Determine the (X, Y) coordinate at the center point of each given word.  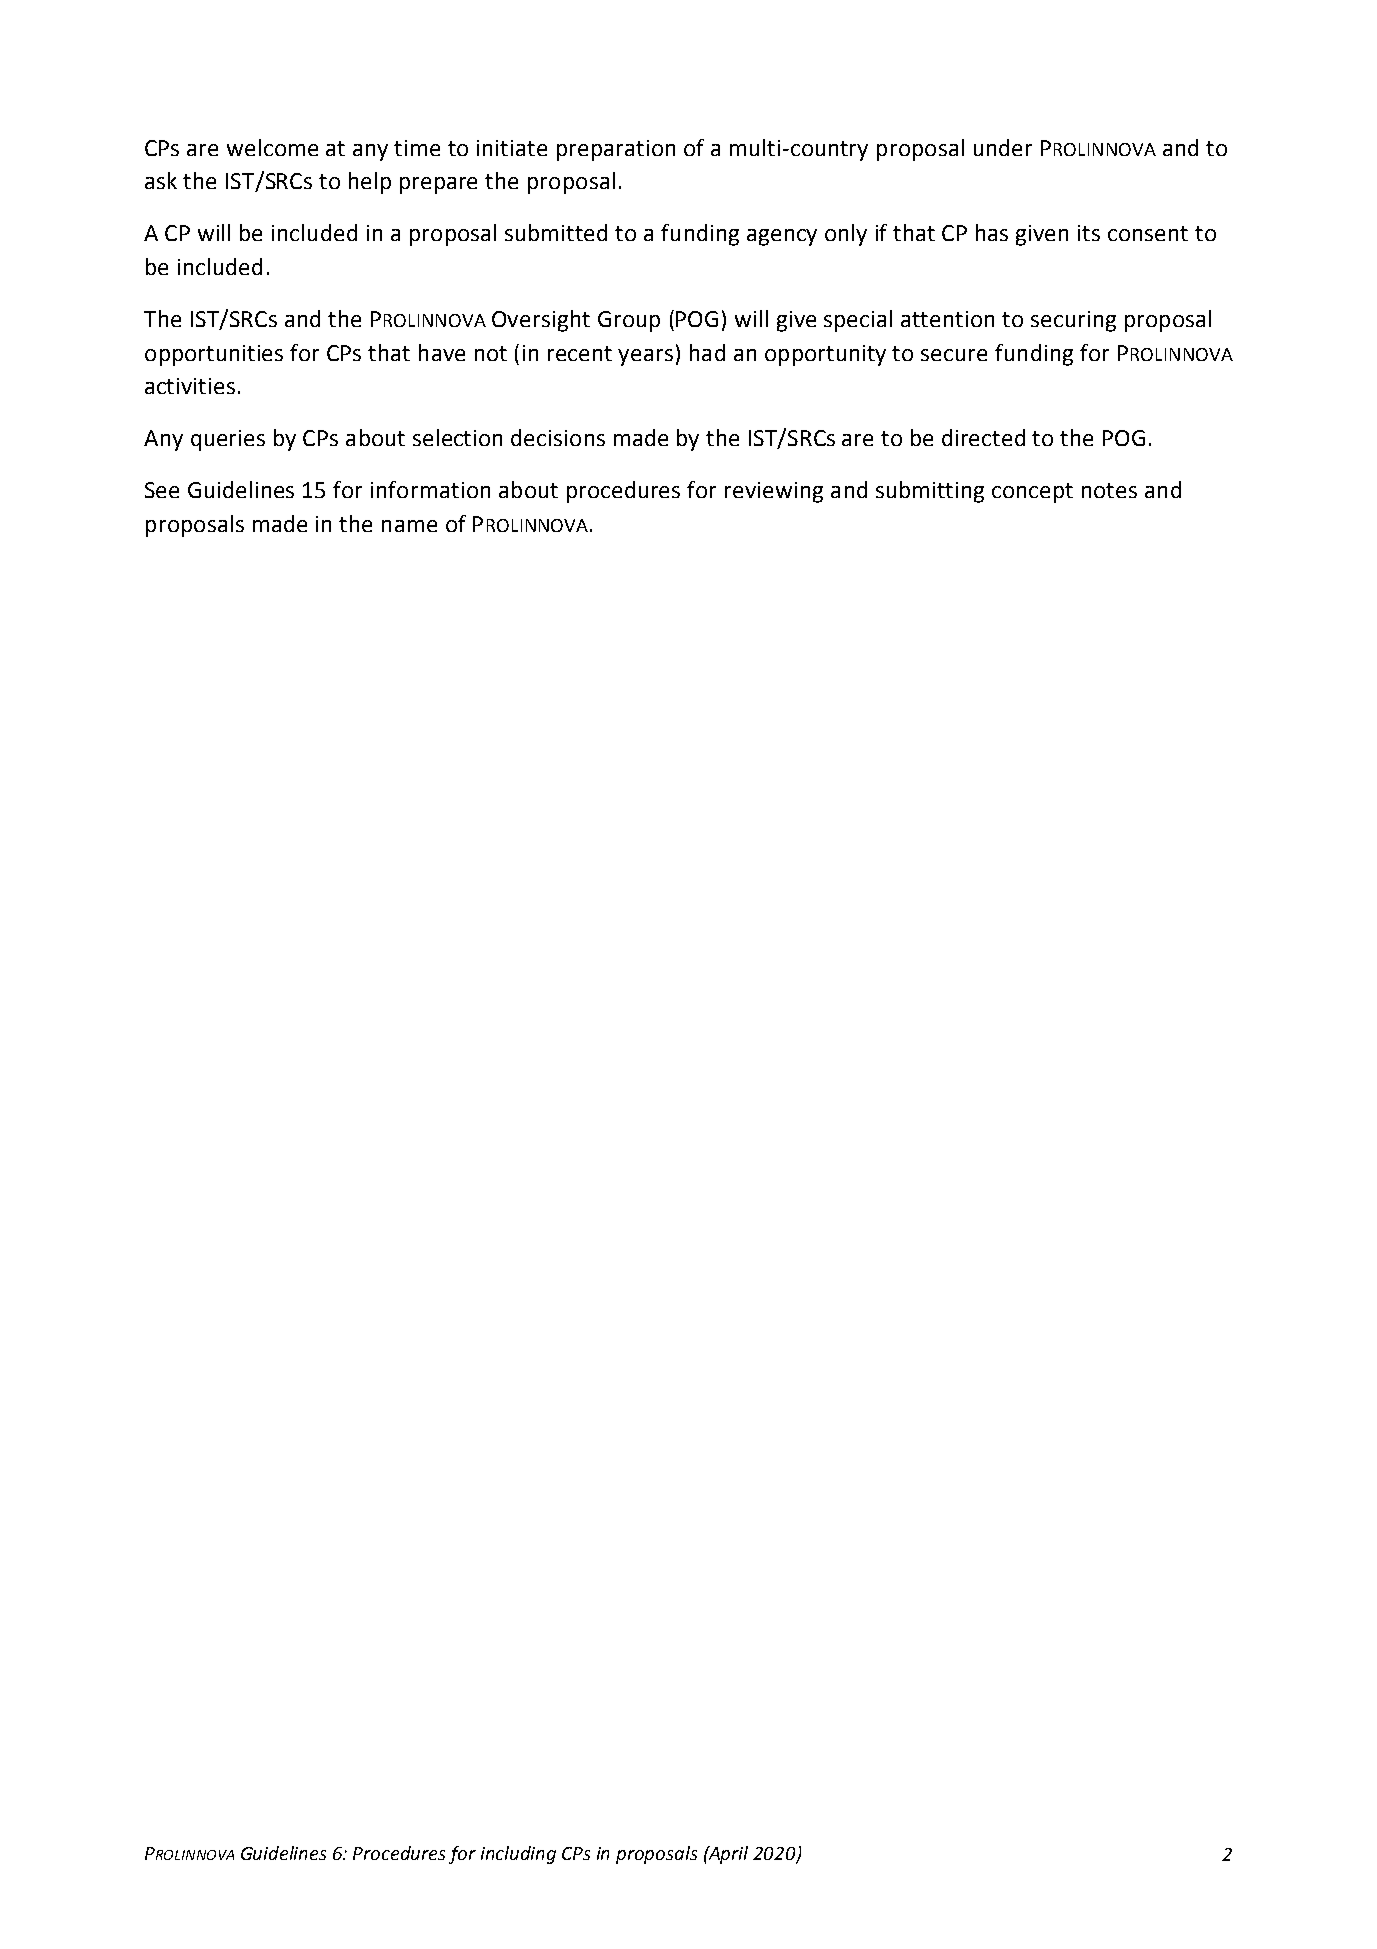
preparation (616, 150)
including (518, 1855)
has (992, 232)
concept (1032, 493)
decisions (558, 437)
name (409, 526)
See (162, 490)
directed (983, 437)
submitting (930, 492)
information (430, 489)
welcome (272, 147)
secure (954, 355)
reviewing (774, 492)
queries (228, 440)
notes (1109, 490)
